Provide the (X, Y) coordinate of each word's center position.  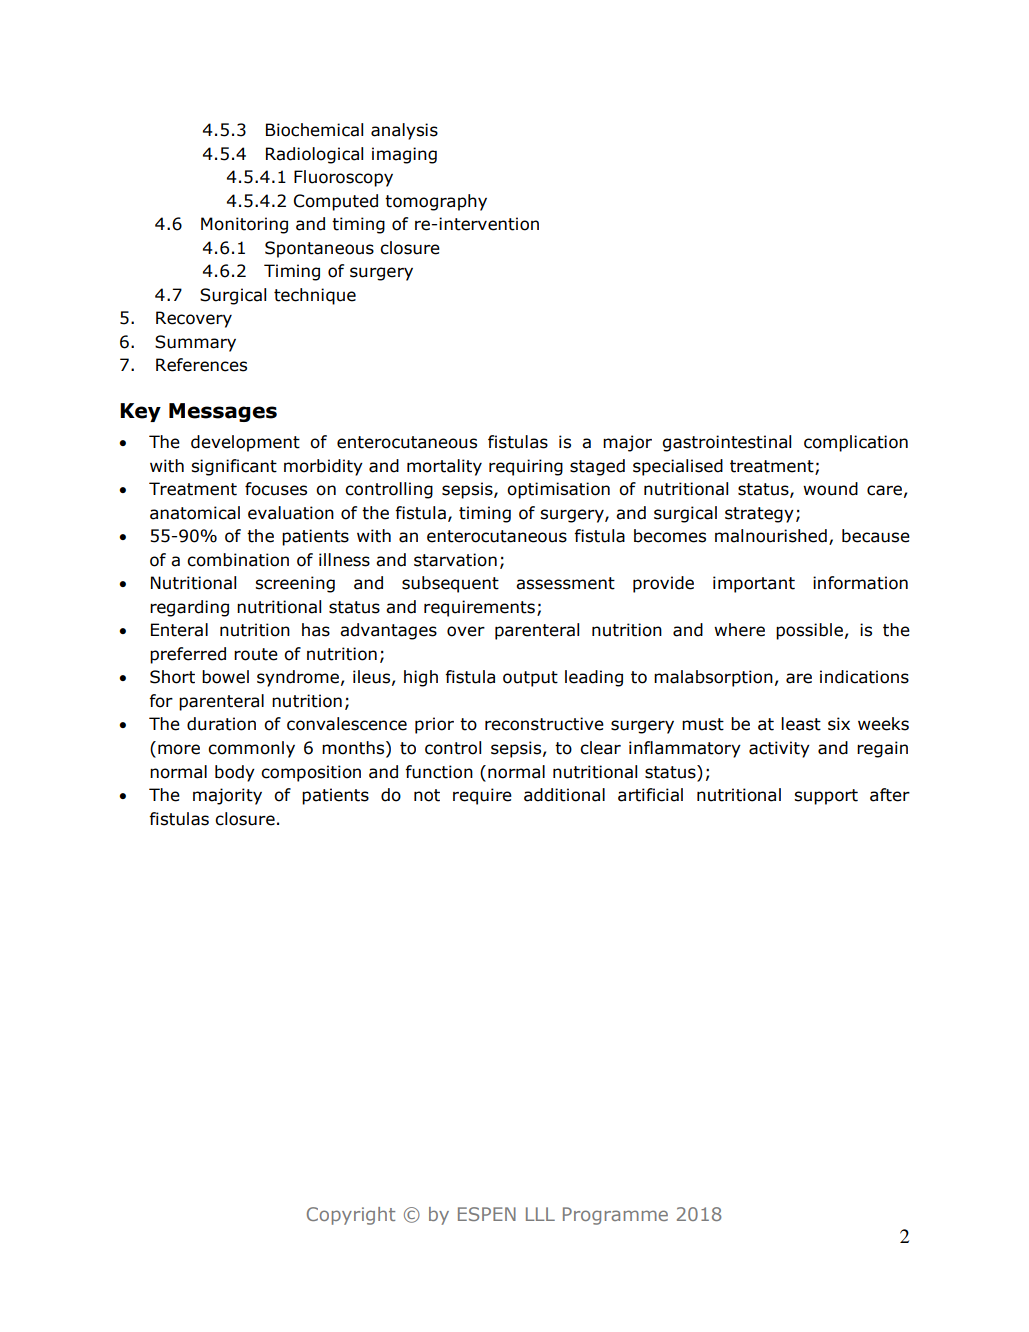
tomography (436, 202)
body (235, 773)
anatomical (195, 513)
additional (564, 795)
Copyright (351, 1216)
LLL (540, 1214)
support (826, 797)
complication (856, 443)
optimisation (558, 490)
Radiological (314, 155)
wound (830, 489)
